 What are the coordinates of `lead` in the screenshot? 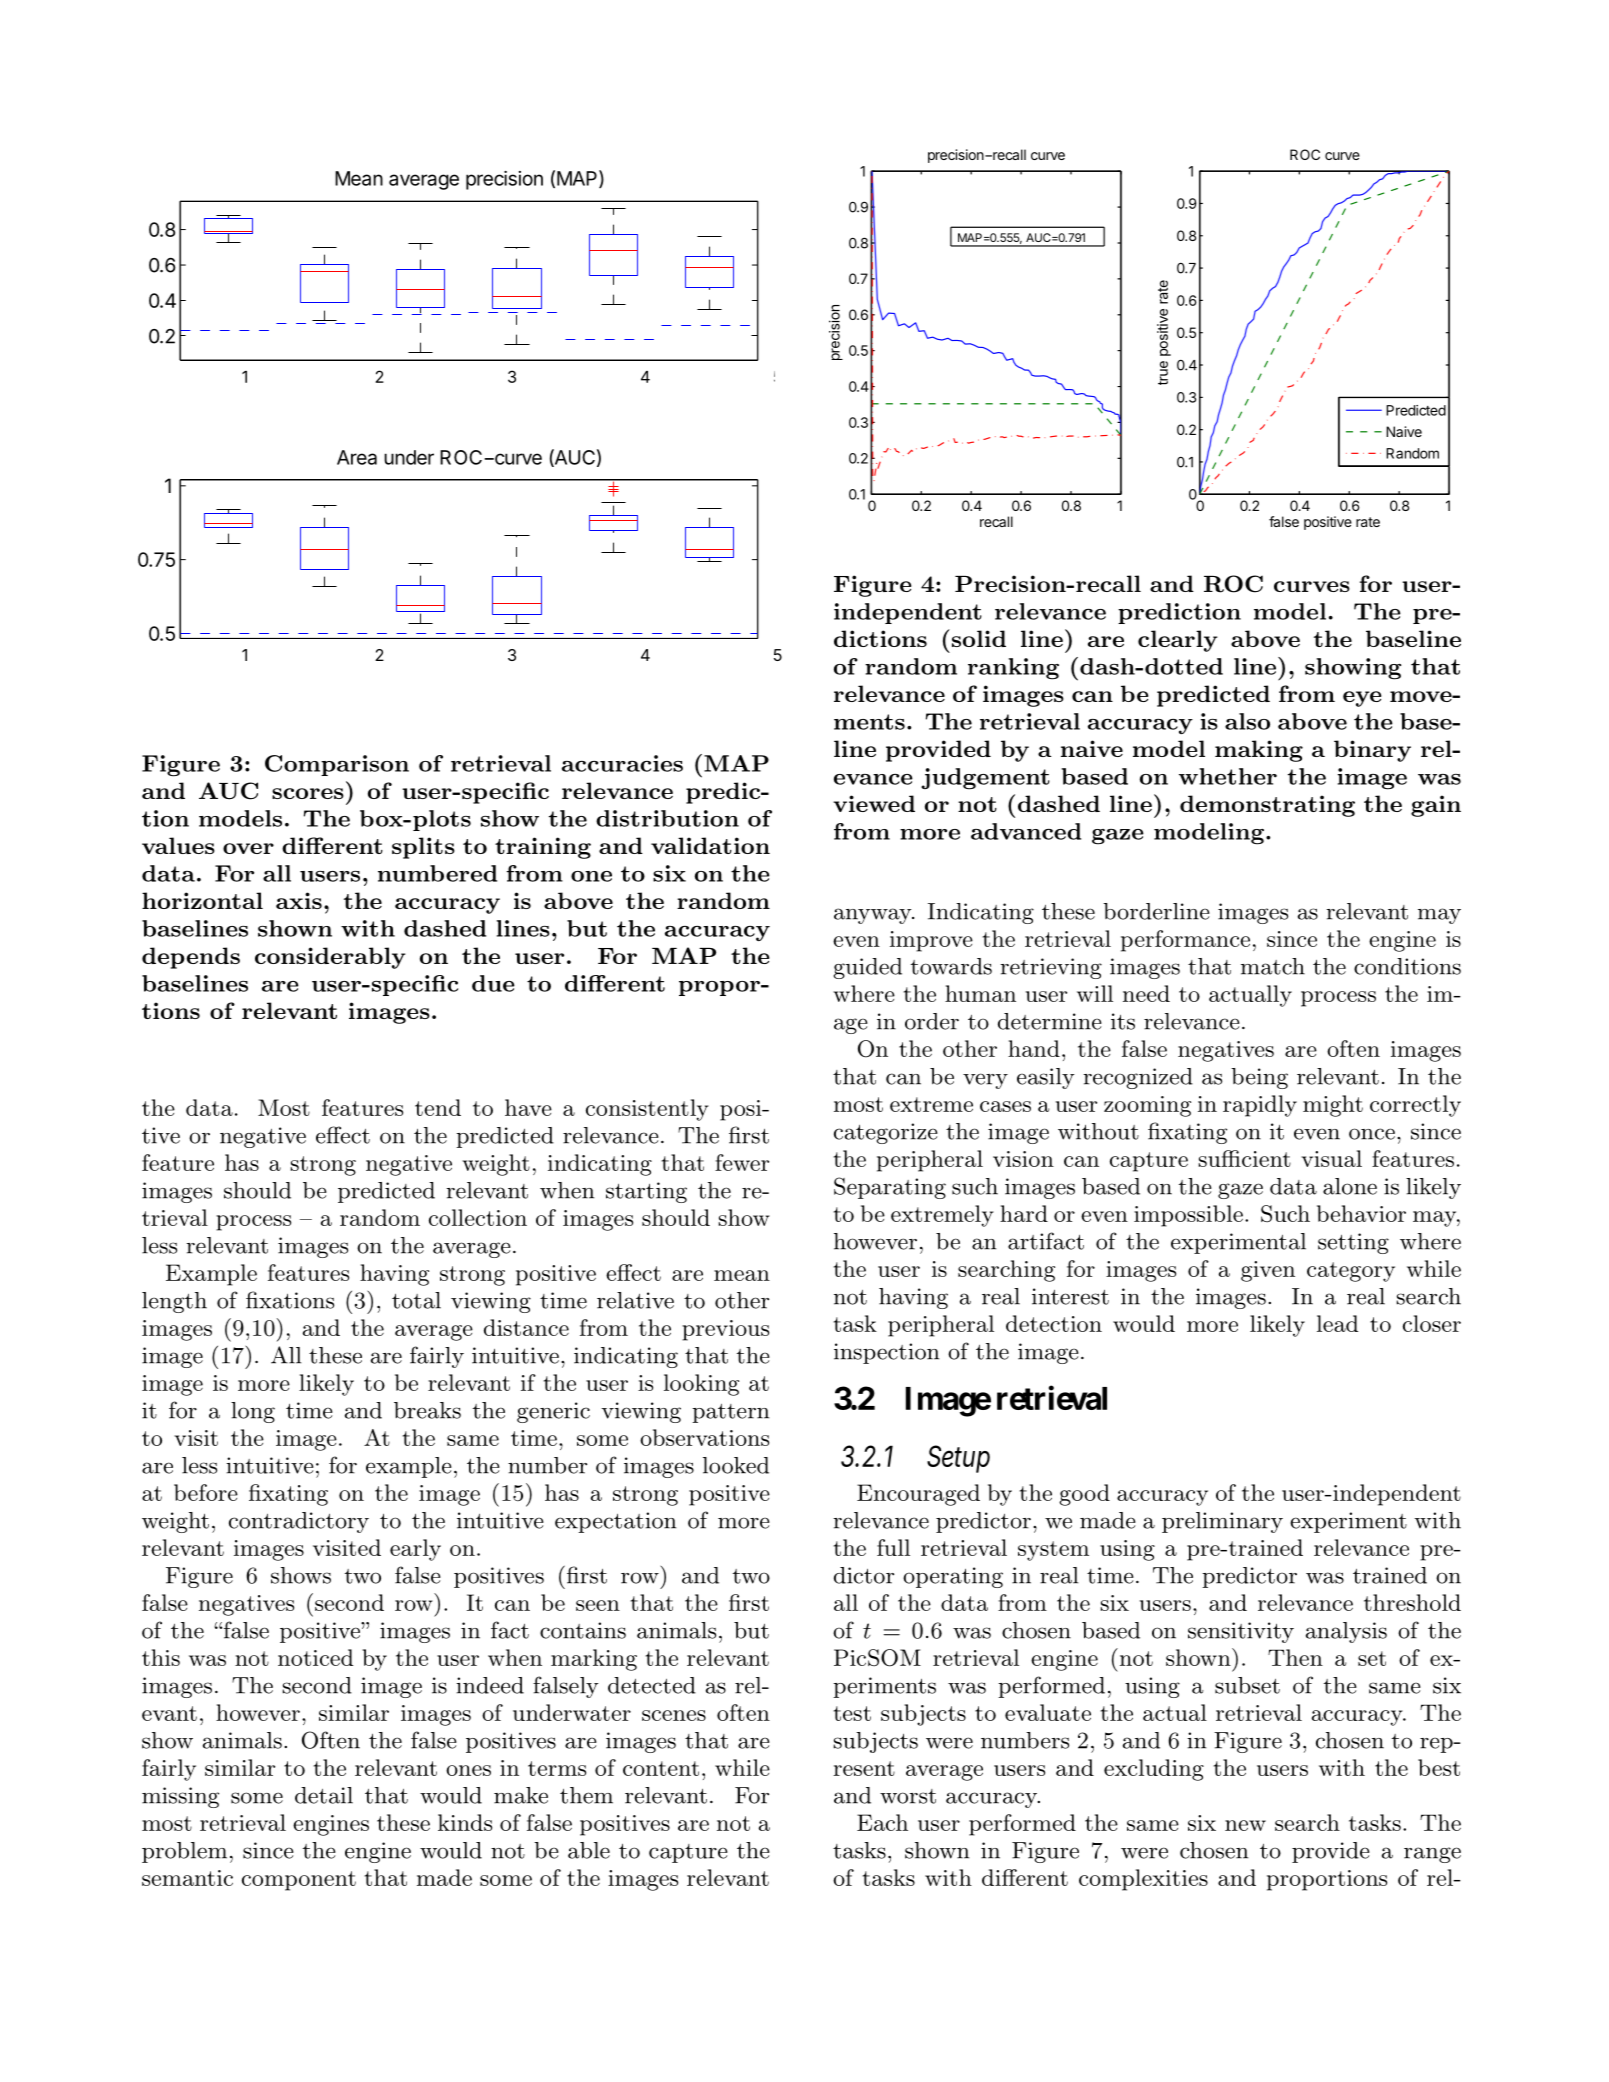 It's located at (1337, 1323).
